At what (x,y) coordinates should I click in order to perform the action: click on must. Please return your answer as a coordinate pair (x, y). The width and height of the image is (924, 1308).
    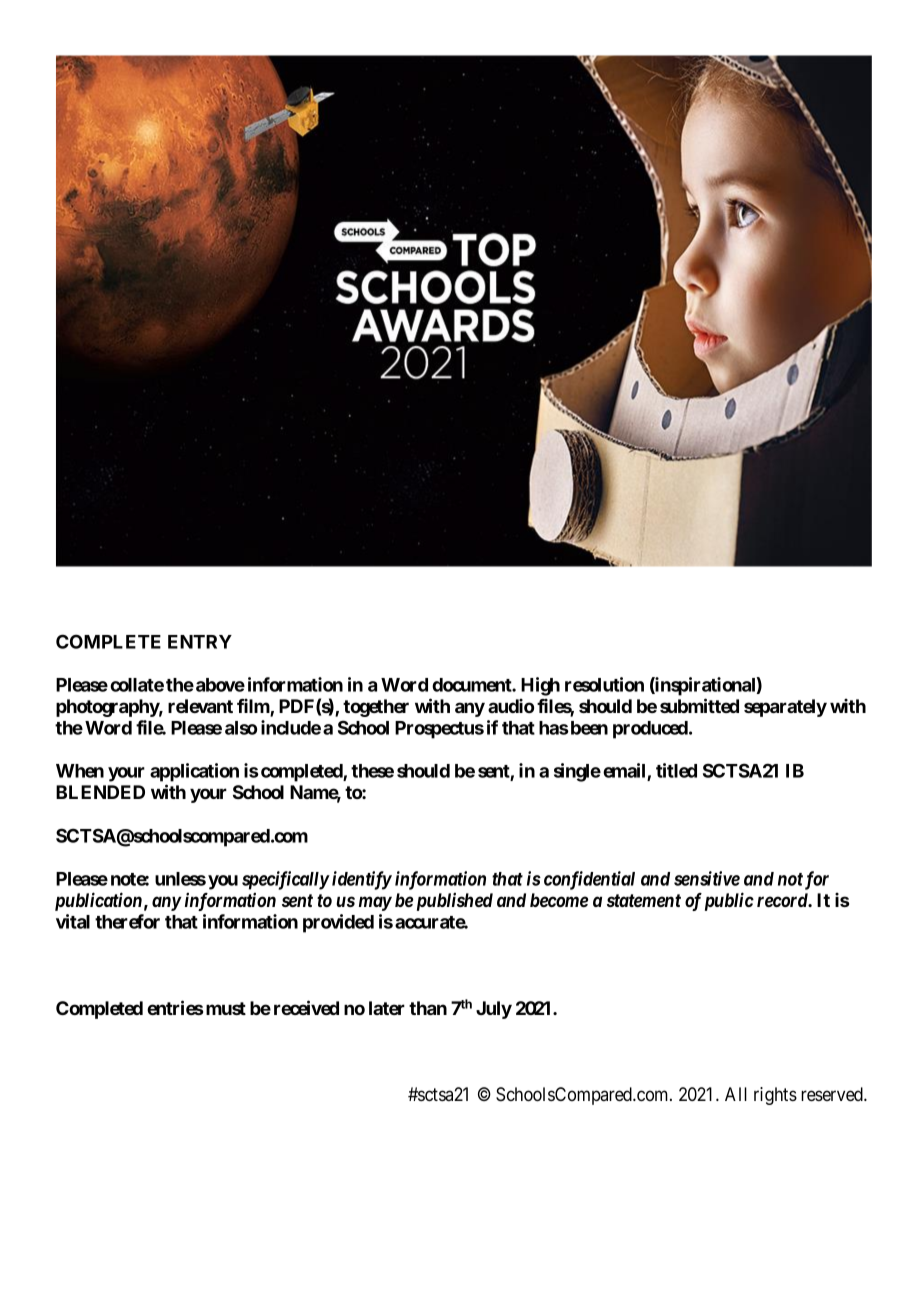
    Looking at the image, I should click on (226, 1008).
